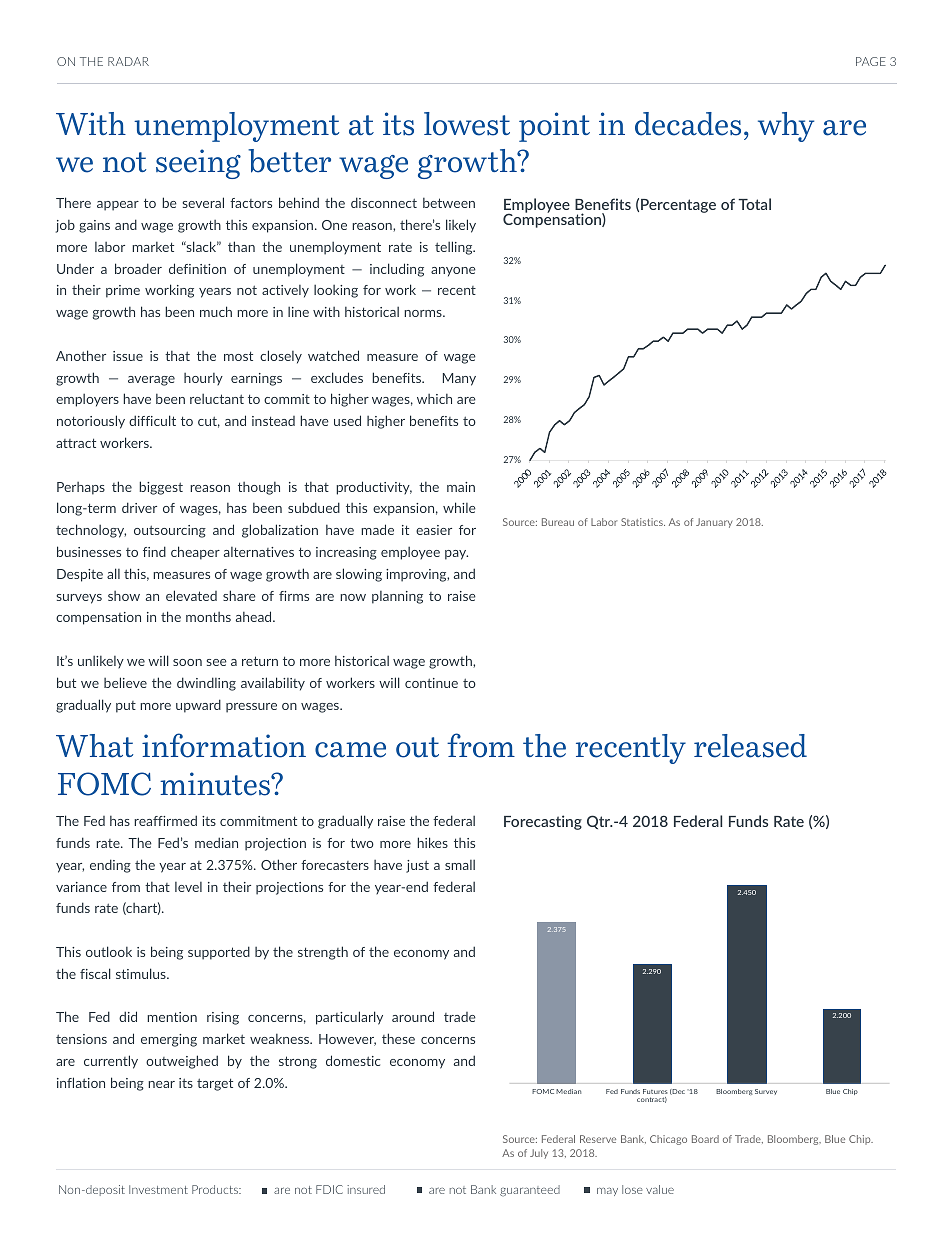 The height and width of the image is (1233, 952). What do you see at coordinates (714, 523) in the image?
I see `January` at bounding box center [714, 523].
